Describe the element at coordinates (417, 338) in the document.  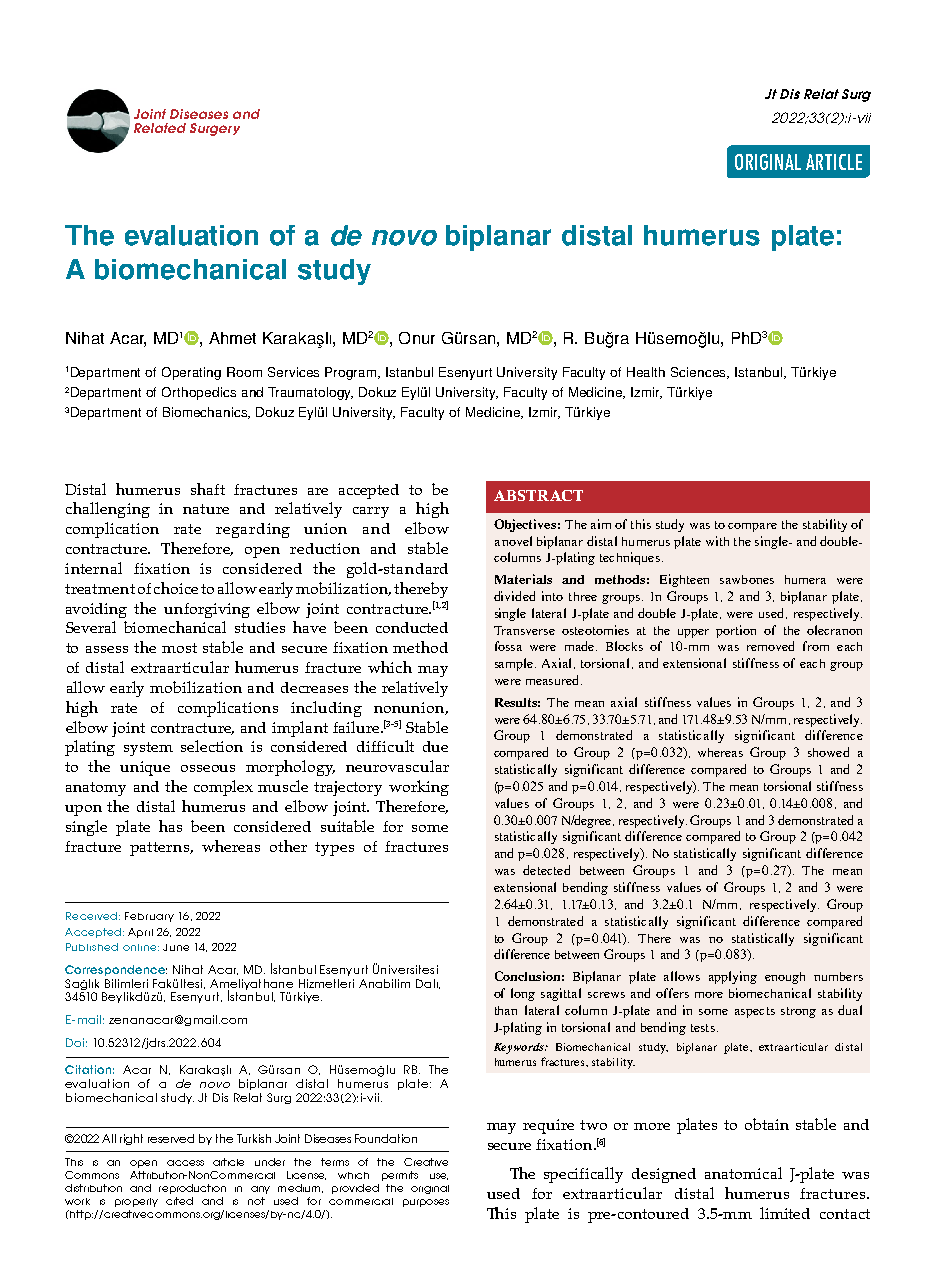
I see `Onur` at that location.
